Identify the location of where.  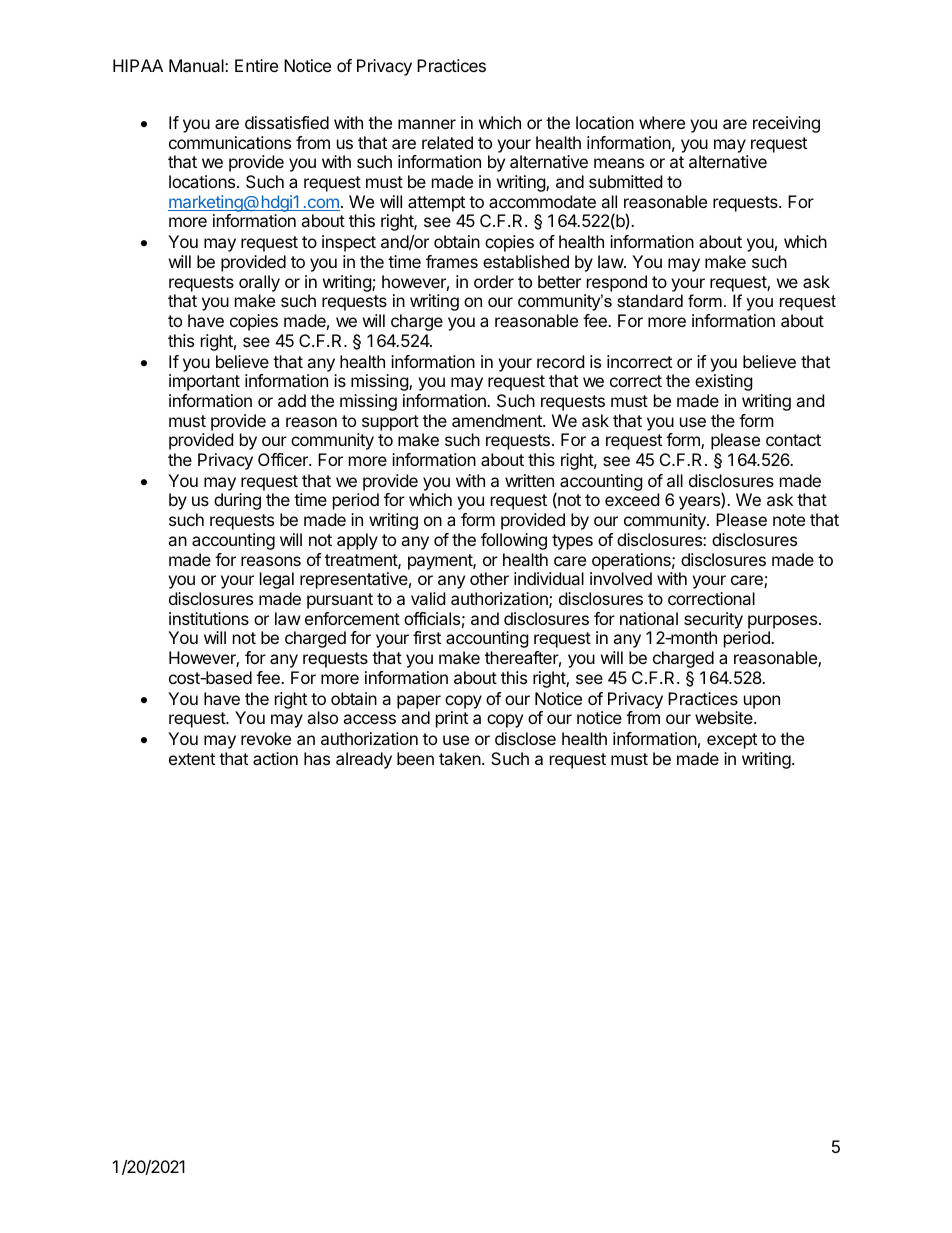
(662, 122).
